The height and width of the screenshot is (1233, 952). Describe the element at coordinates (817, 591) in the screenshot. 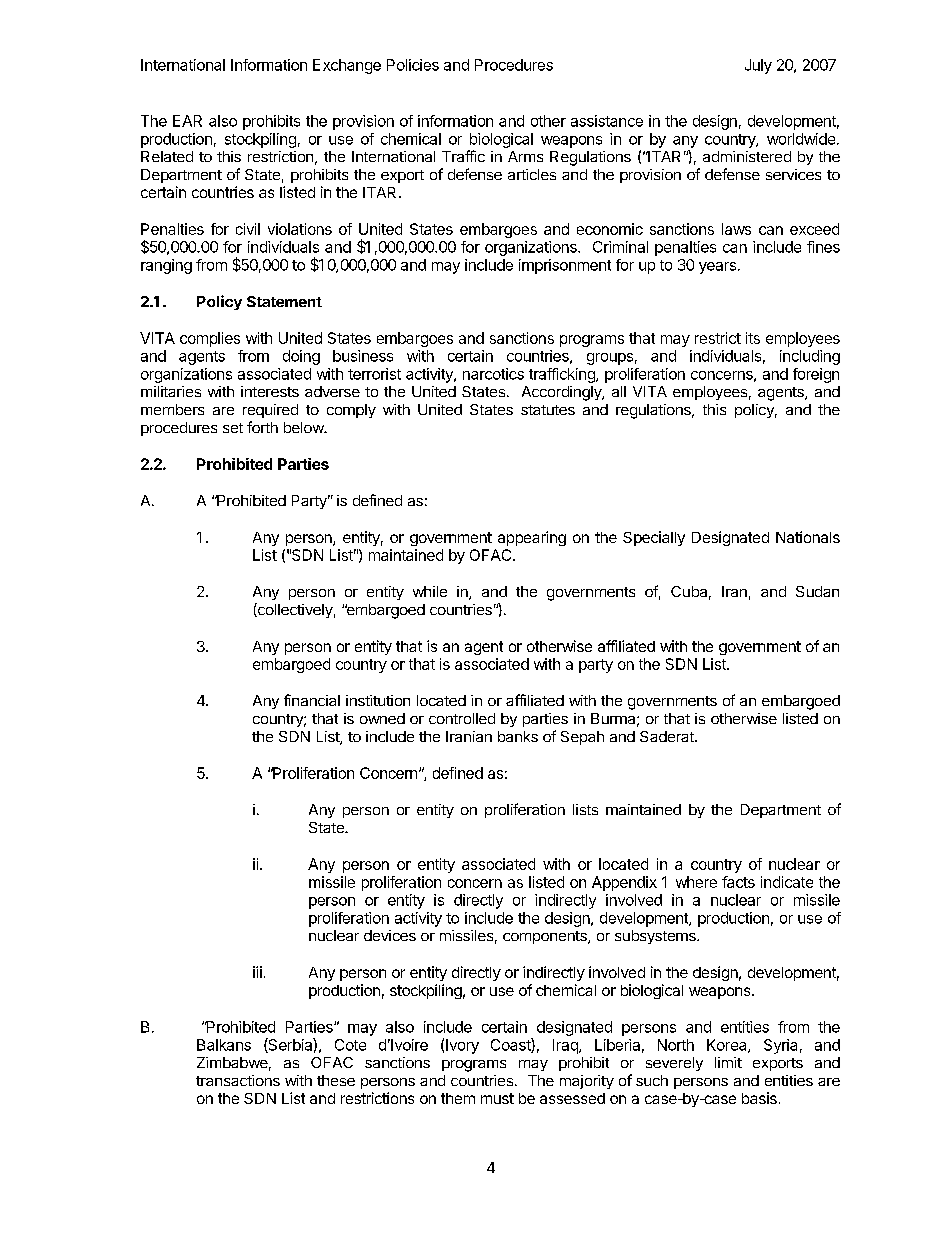

I see `Sudan` at that location.
